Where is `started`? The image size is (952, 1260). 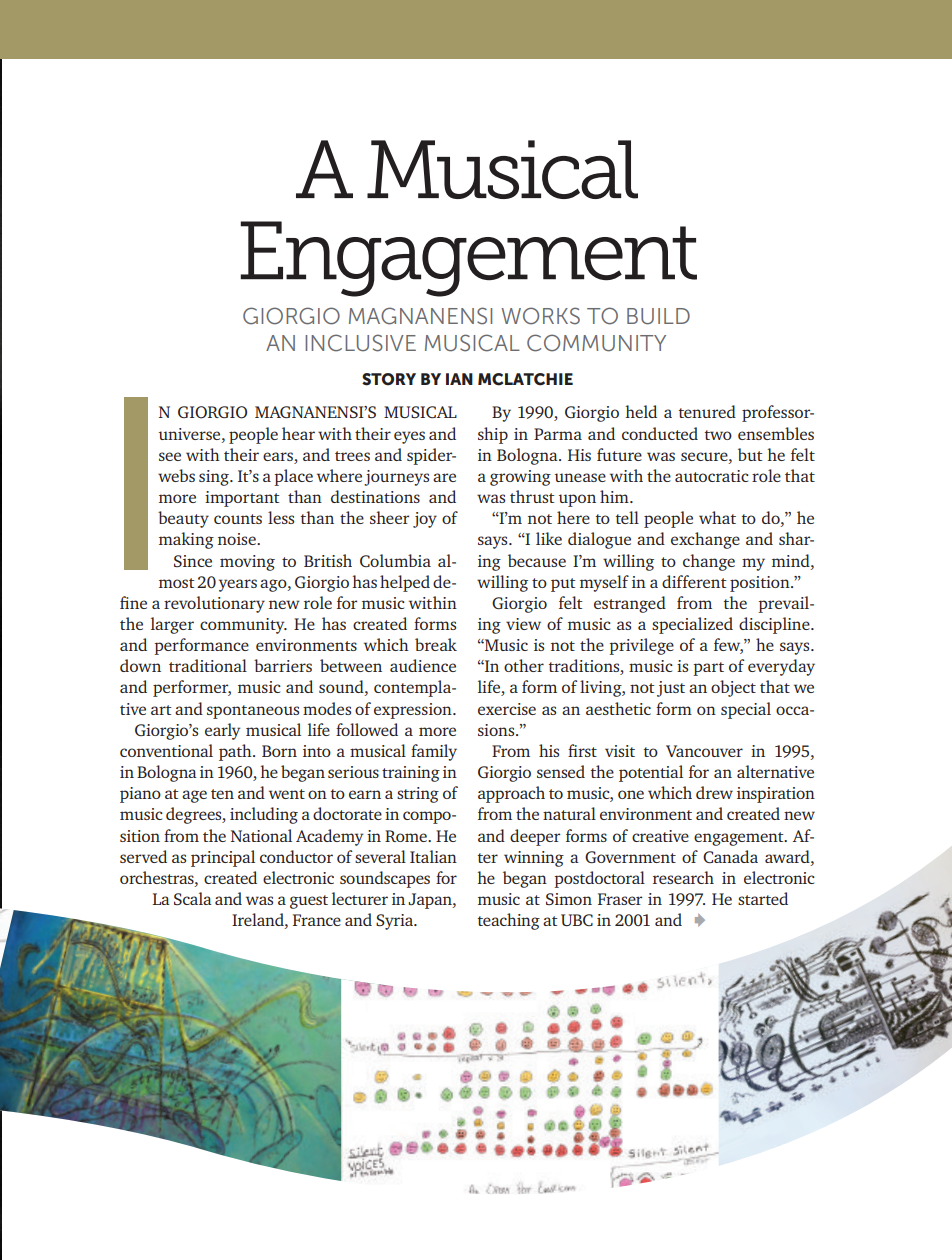
started is located at coordinates (763, 898).
